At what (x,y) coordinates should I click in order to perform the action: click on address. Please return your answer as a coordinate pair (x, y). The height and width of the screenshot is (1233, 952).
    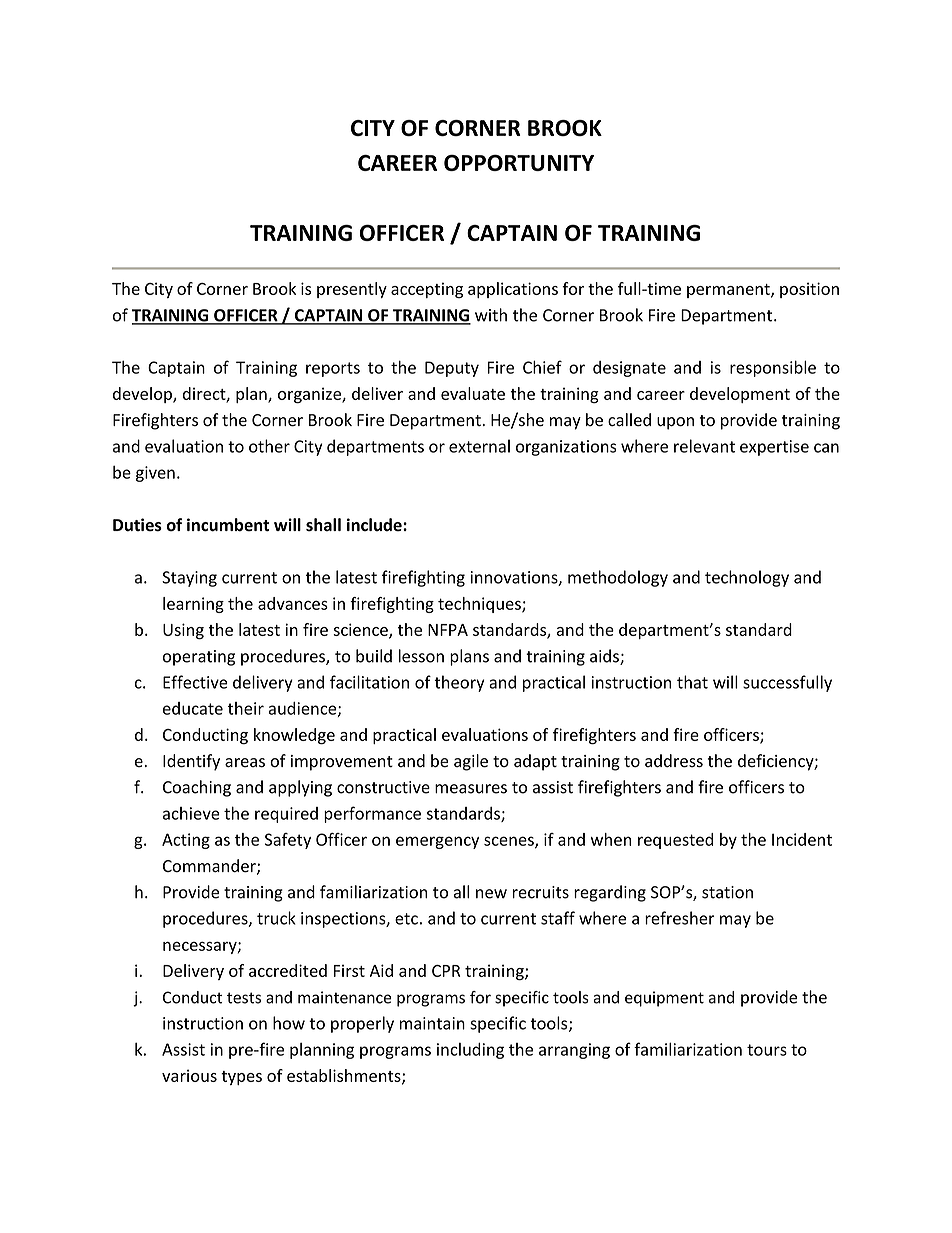
    Looking at the image, I should click on (674, 761).
